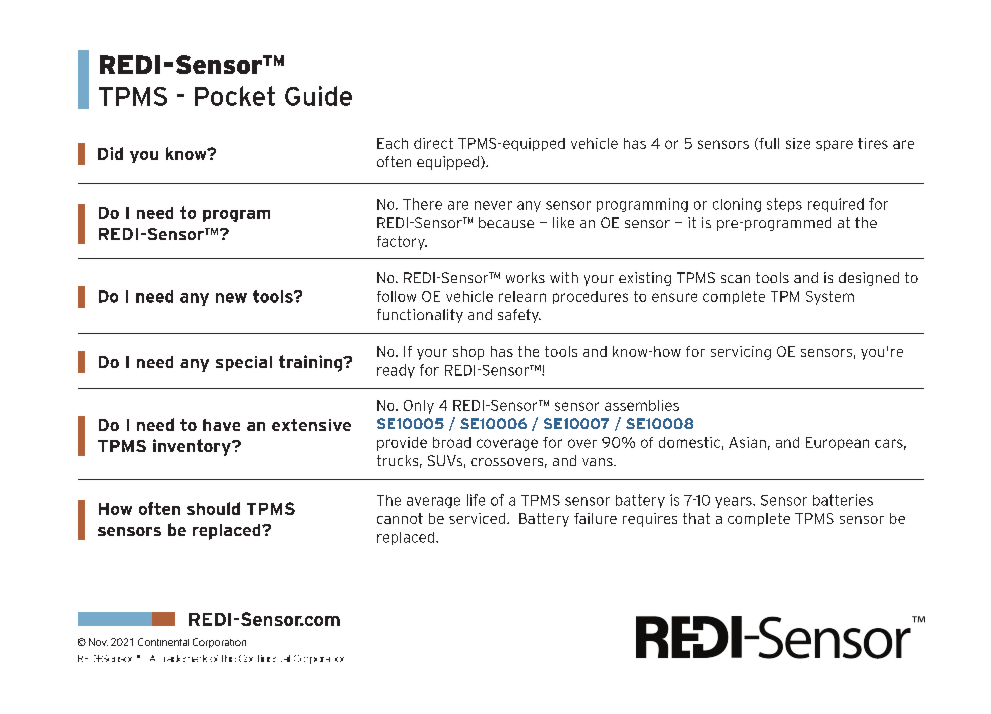  Describe the element at coordinates (318, 96) in the screenshot. I see `Guide` at that location.
